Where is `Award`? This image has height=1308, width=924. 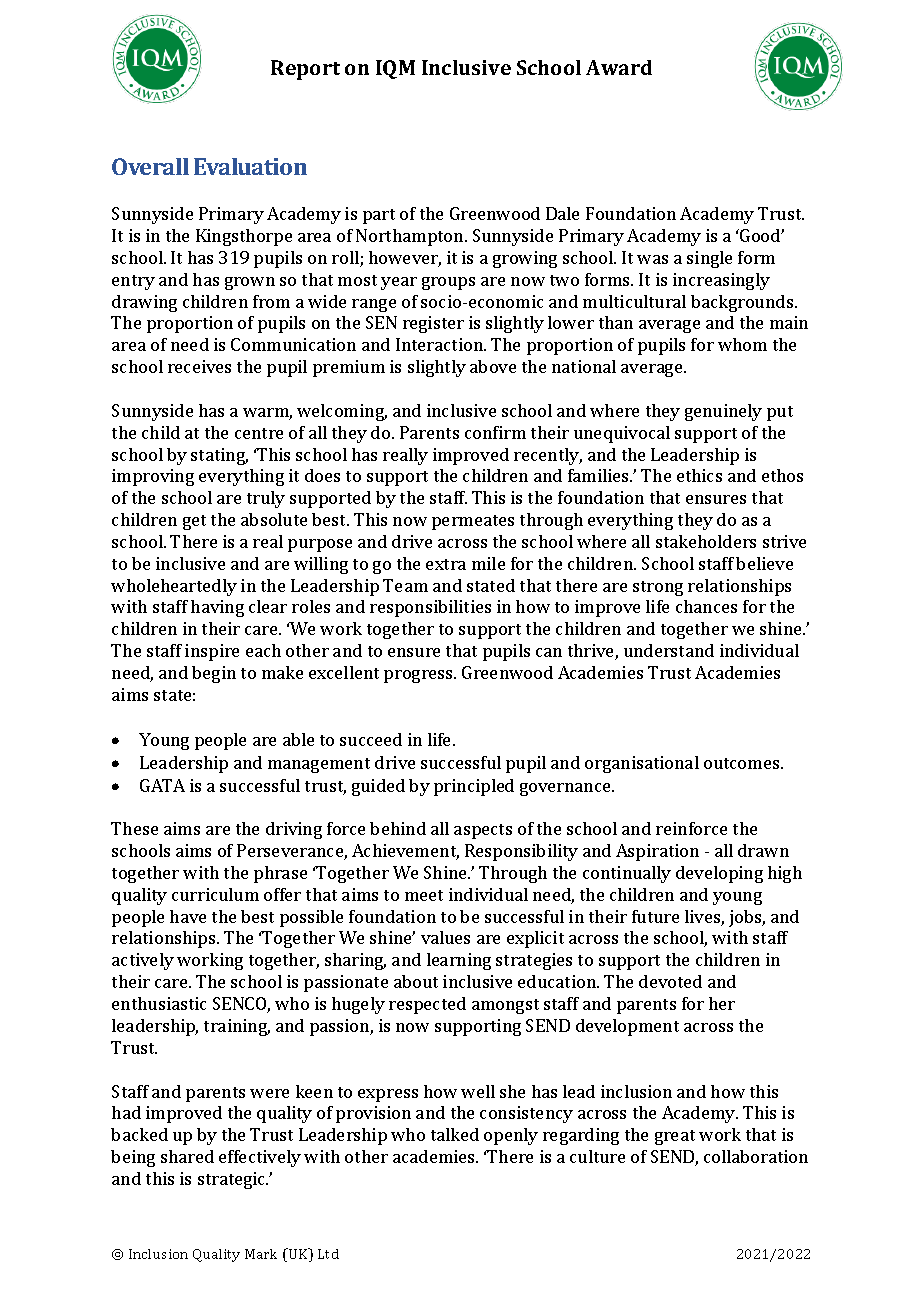
Award is located at coordinates (619, 67).
